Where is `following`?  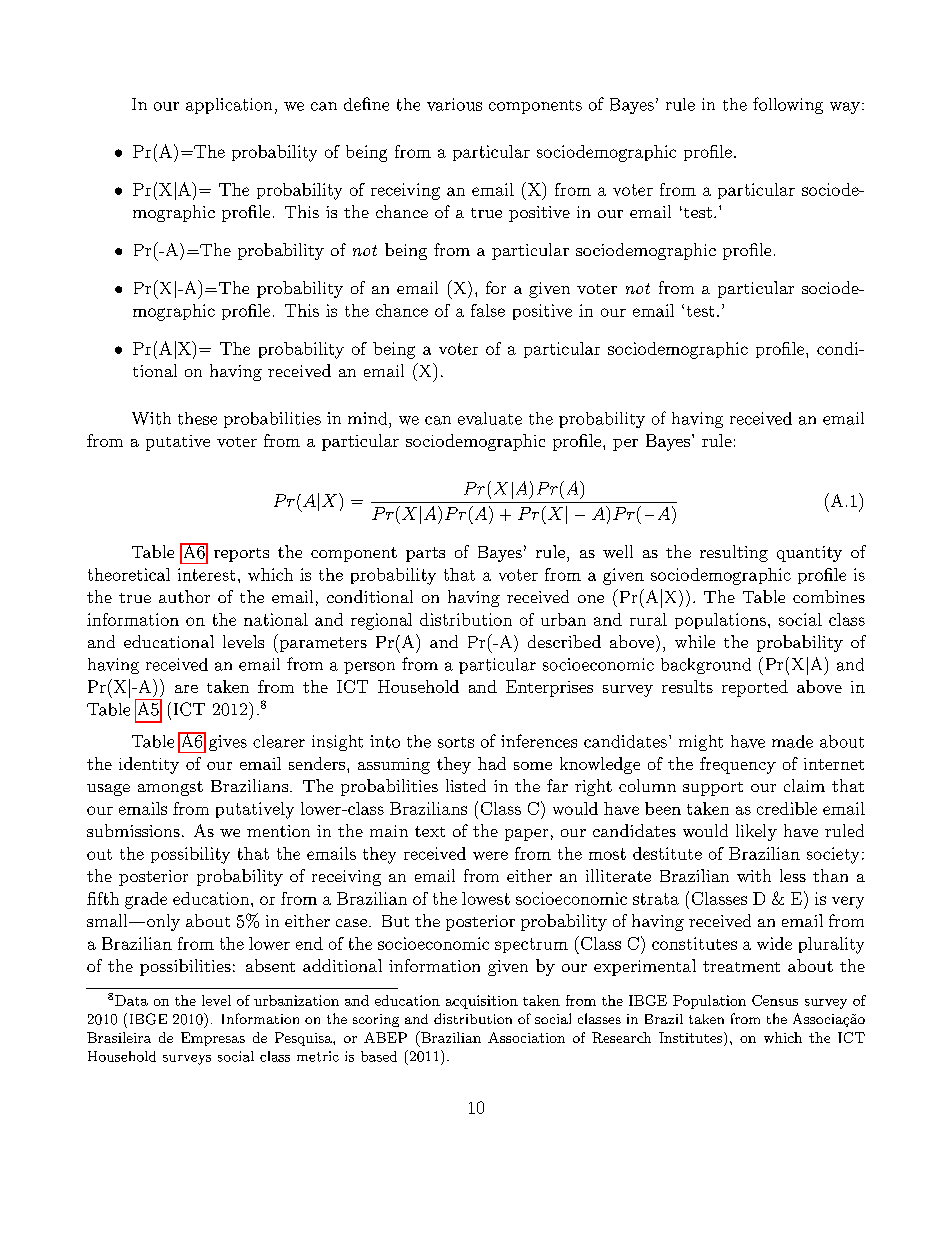 following is located at coordinates (788, 105).
